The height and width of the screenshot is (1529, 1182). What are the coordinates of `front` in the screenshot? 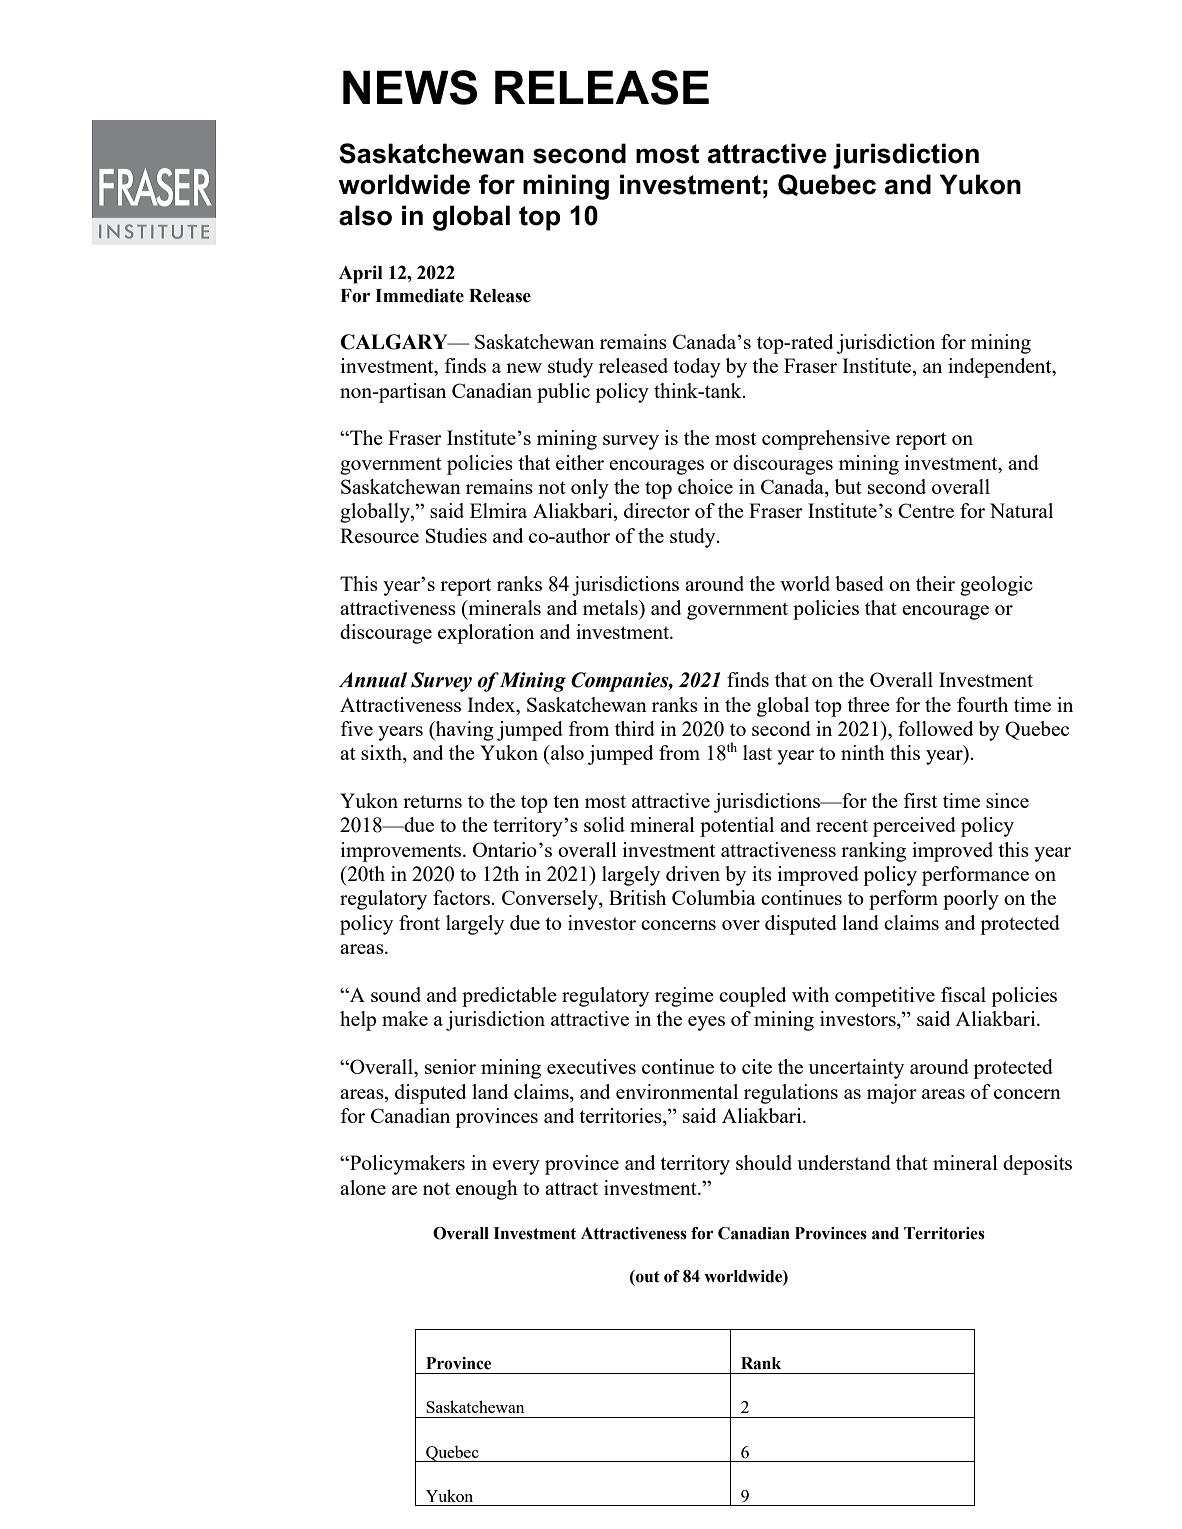 It's located at (419, 922).
